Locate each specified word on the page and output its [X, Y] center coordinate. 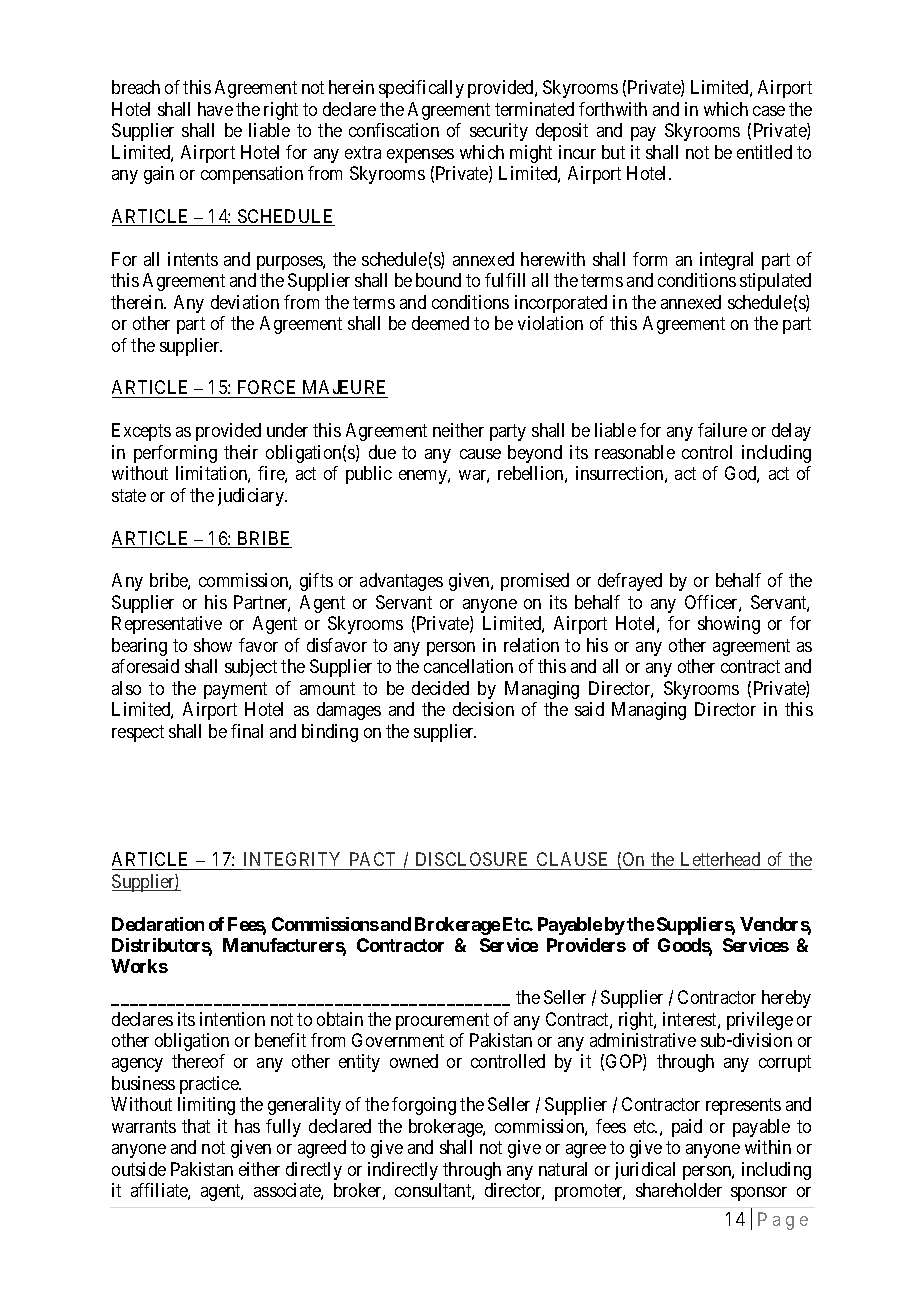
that [196, 1126]
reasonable [635, 452]
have [215, 109]
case [769, 111]
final [247, 731]
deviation [245, 302]
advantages [401, 582]
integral [726, 261]
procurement [442, 1021]
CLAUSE [572, 859]
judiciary [252, 497]
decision [483, 709]
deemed [440, 323]
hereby [786, 999]
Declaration [158, 924]
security [499, 132]
